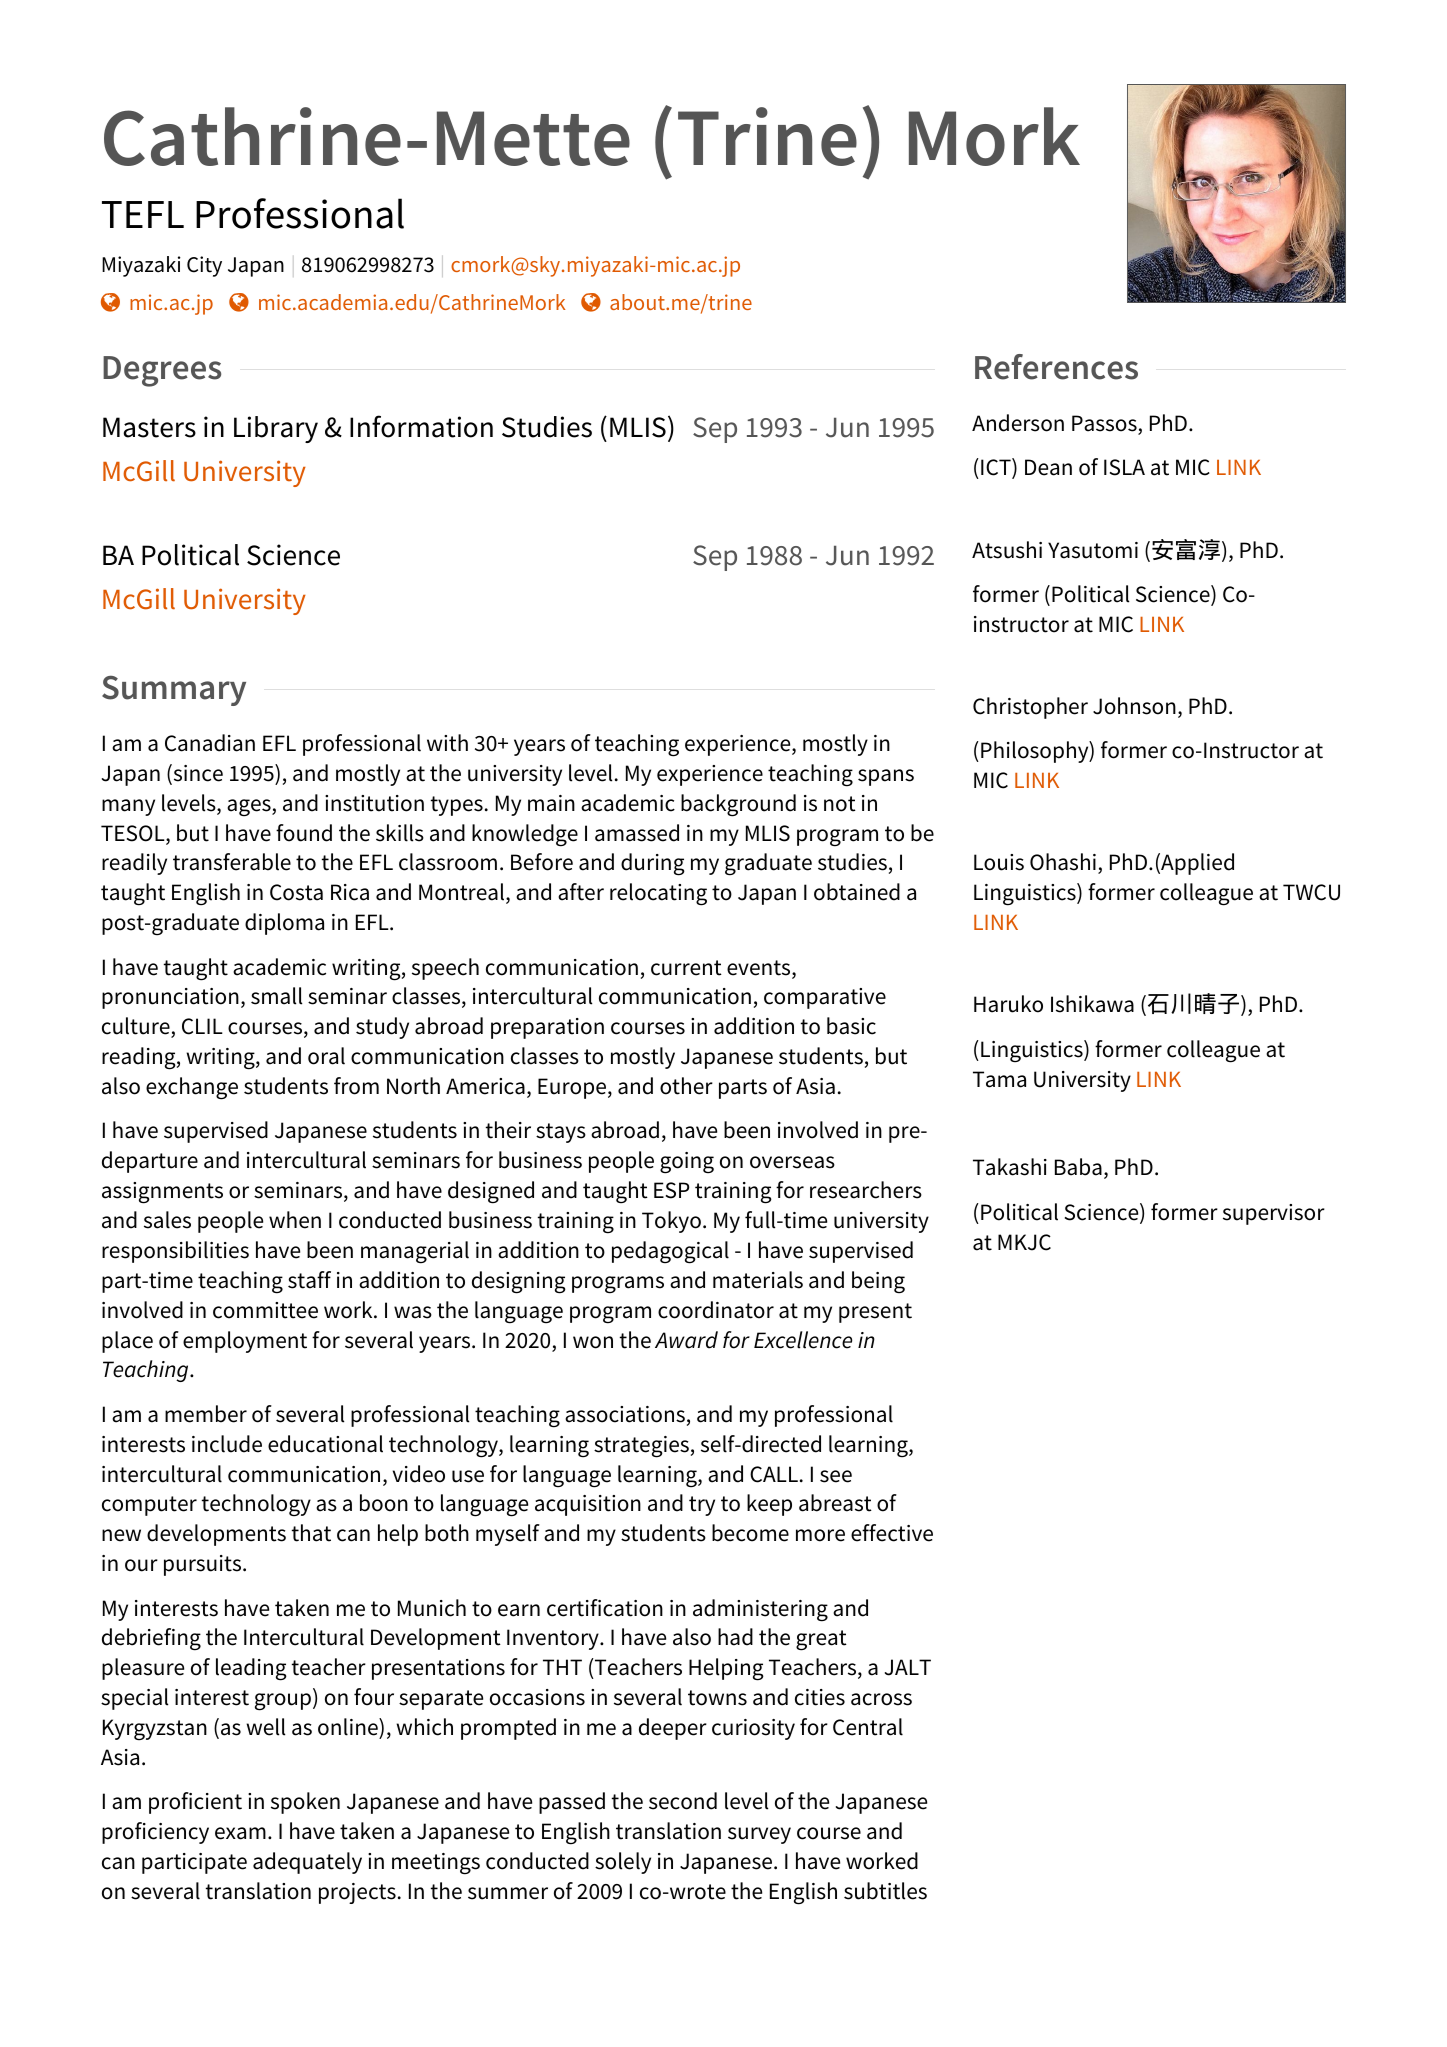 The width and height of the image is (1447, 2047). What do you see at coordinates (421, 426) in the image?
I see `Information` at bounding box center [421, 426].
